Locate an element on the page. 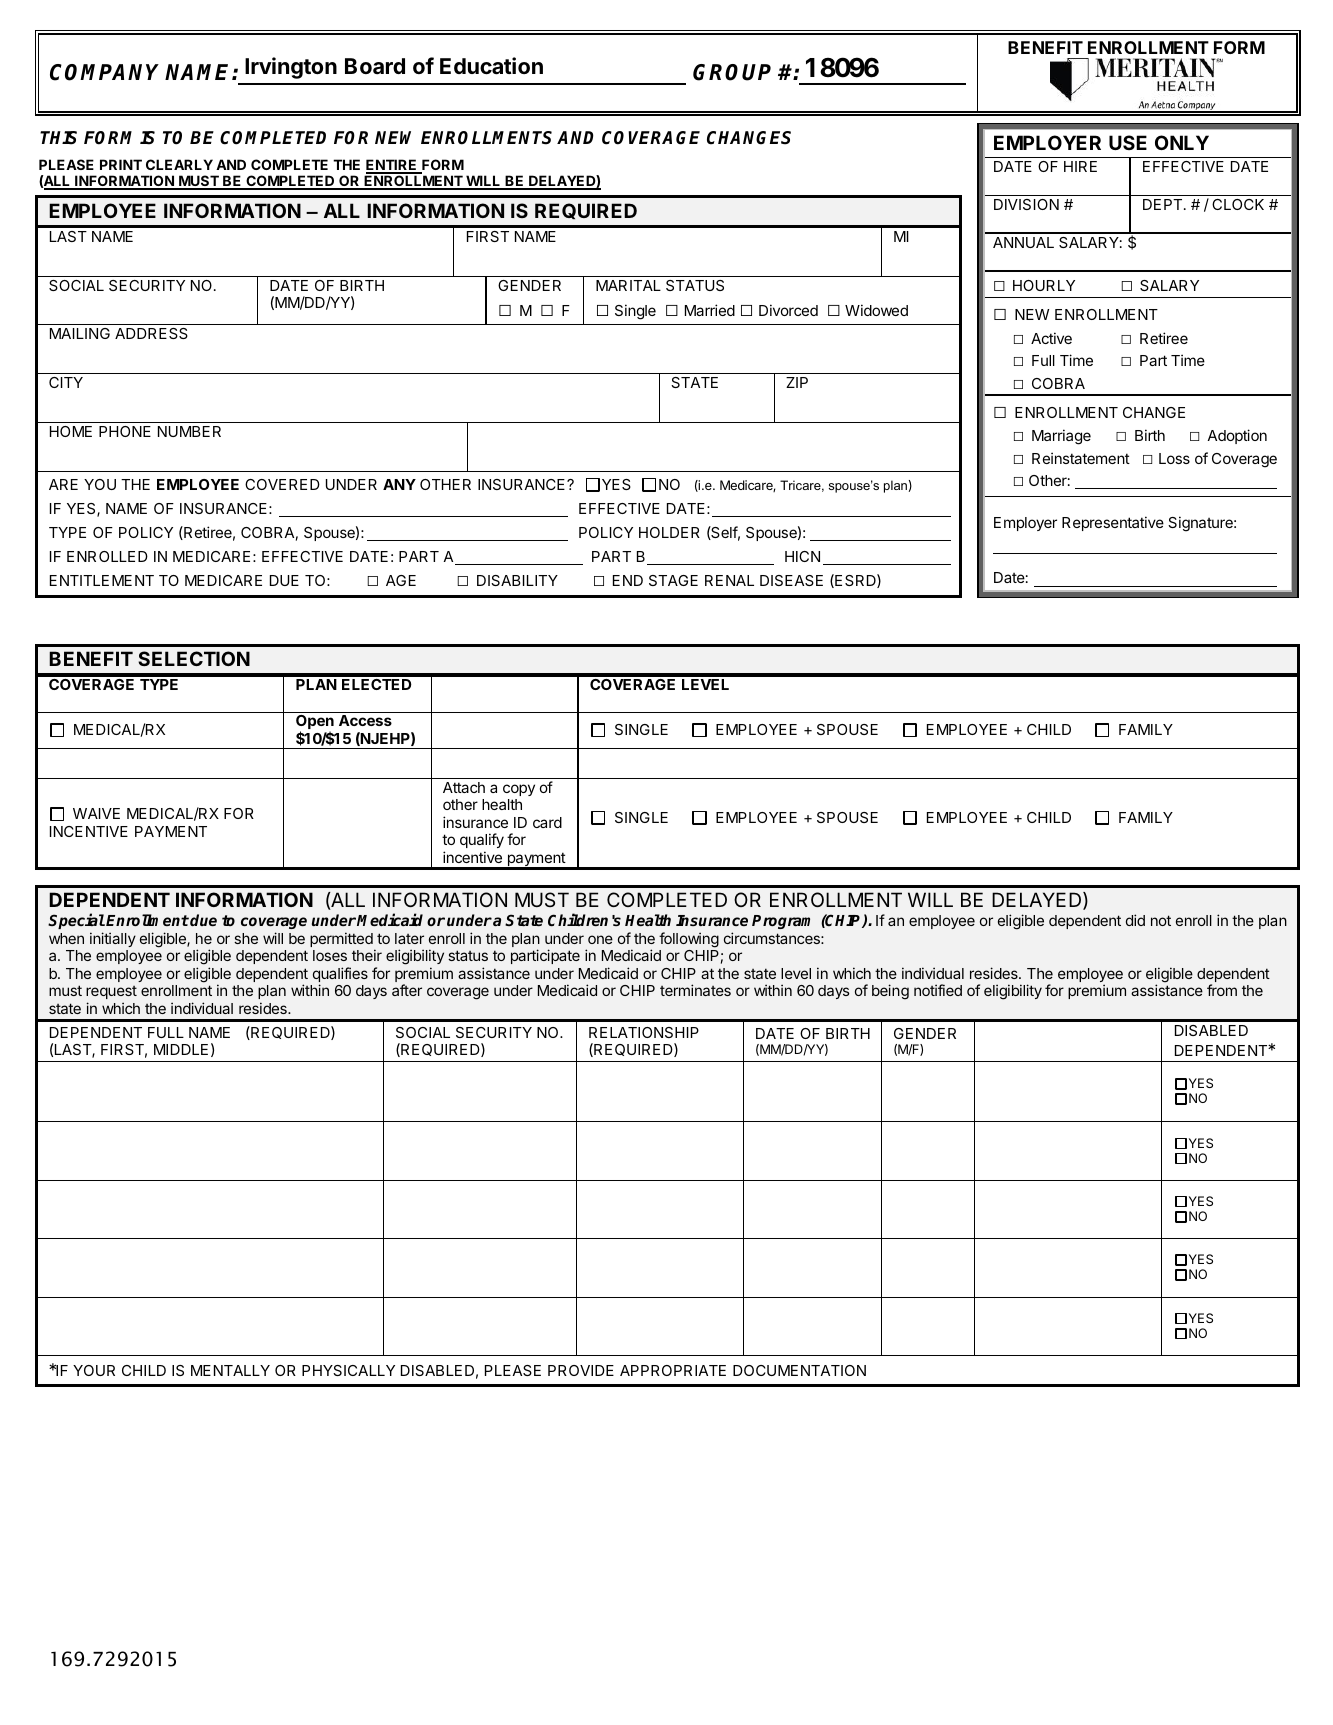  MIDDLE is located at coordinates (181, 1049).
